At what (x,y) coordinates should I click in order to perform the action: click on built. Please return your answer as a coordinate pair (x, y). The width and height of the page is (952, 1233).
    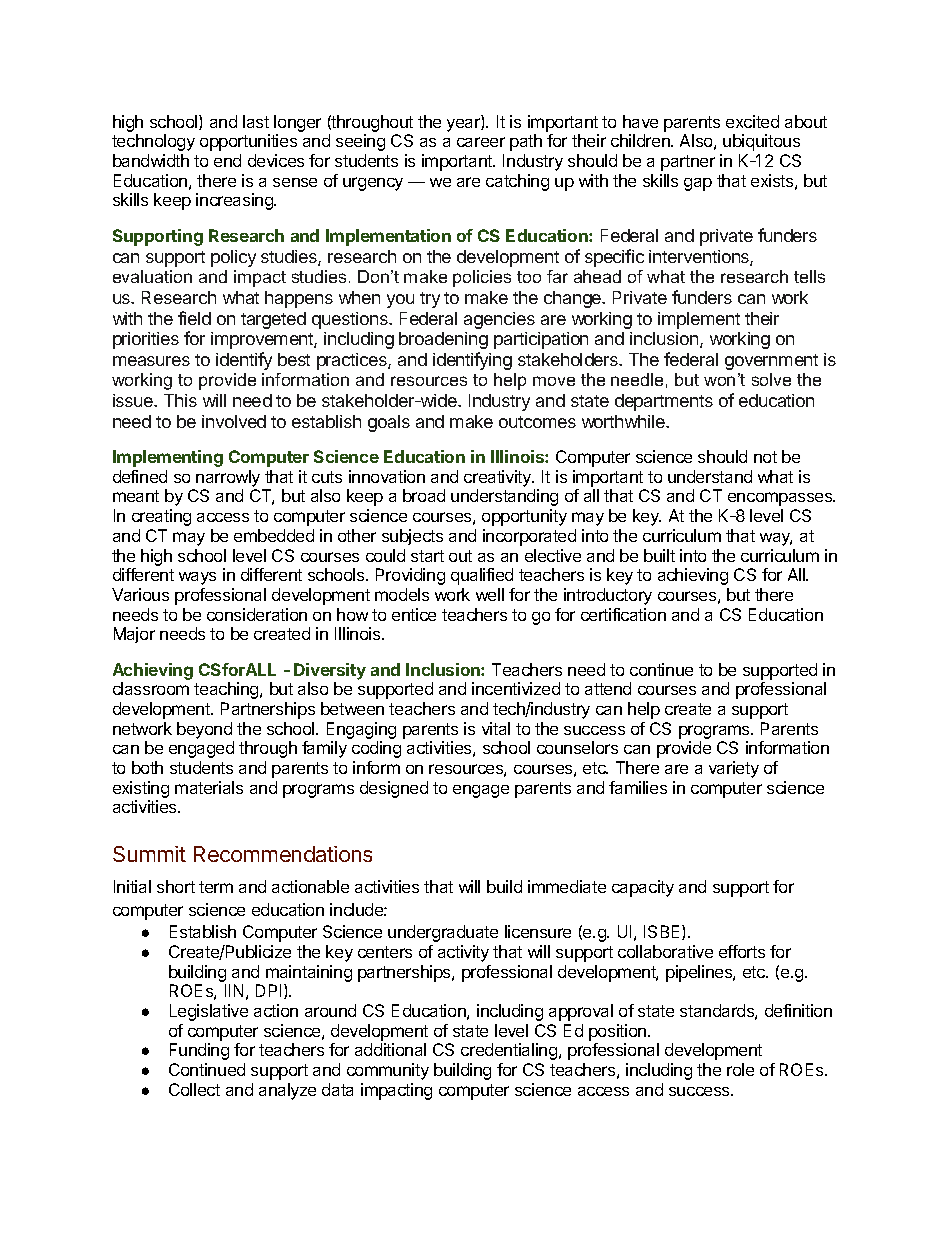
    Looking at the image, I should click on (659, 555).
